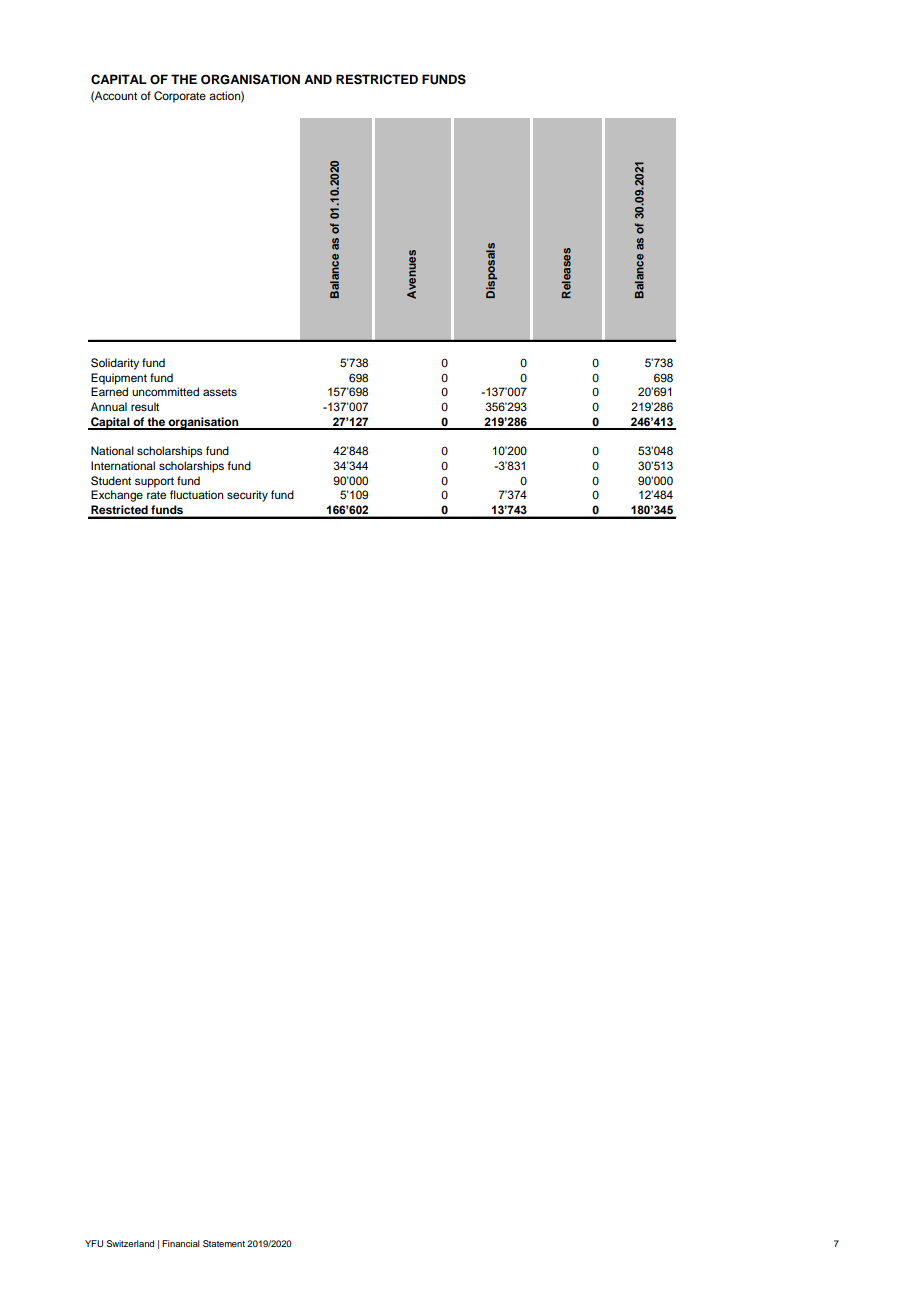  I want to click on Exchange, so click(117, 496).
